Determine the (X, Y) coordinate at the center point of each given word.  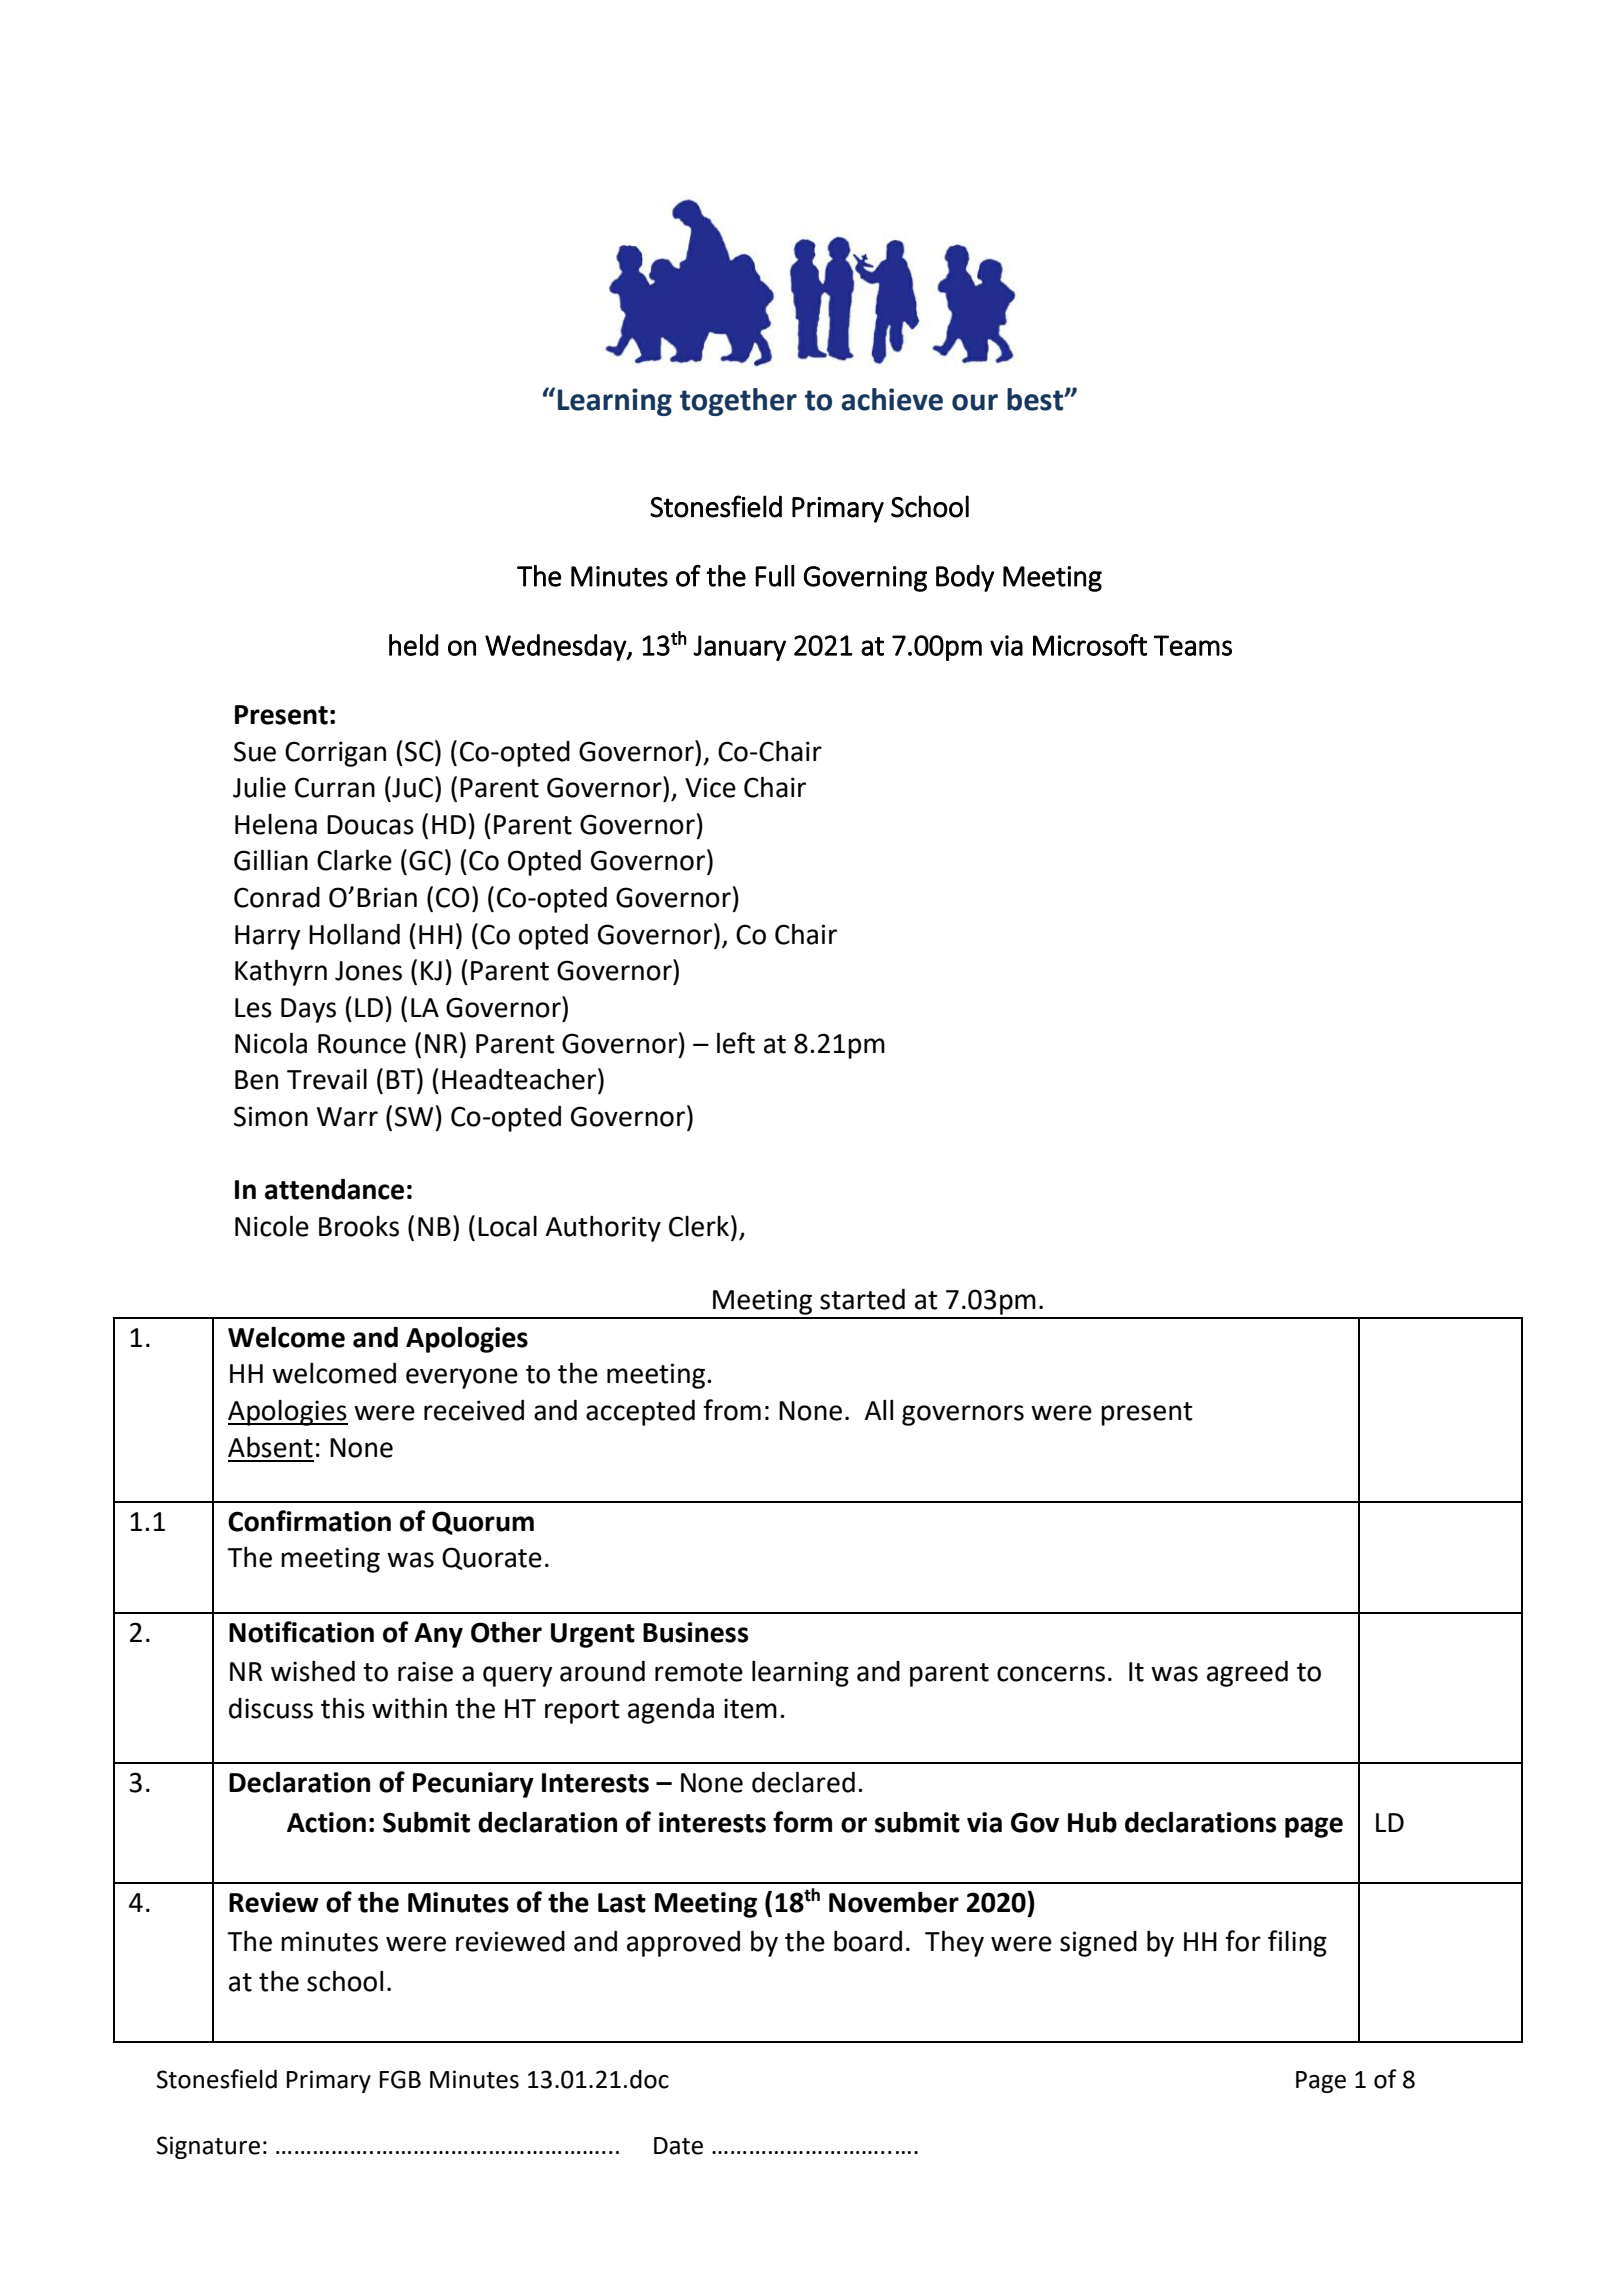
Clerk (699, 1226)
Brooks (359, 1226)
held (413, 645)
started (862, 1299)
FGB (400, 2079)
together (738, 402)
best (1036, 399)
